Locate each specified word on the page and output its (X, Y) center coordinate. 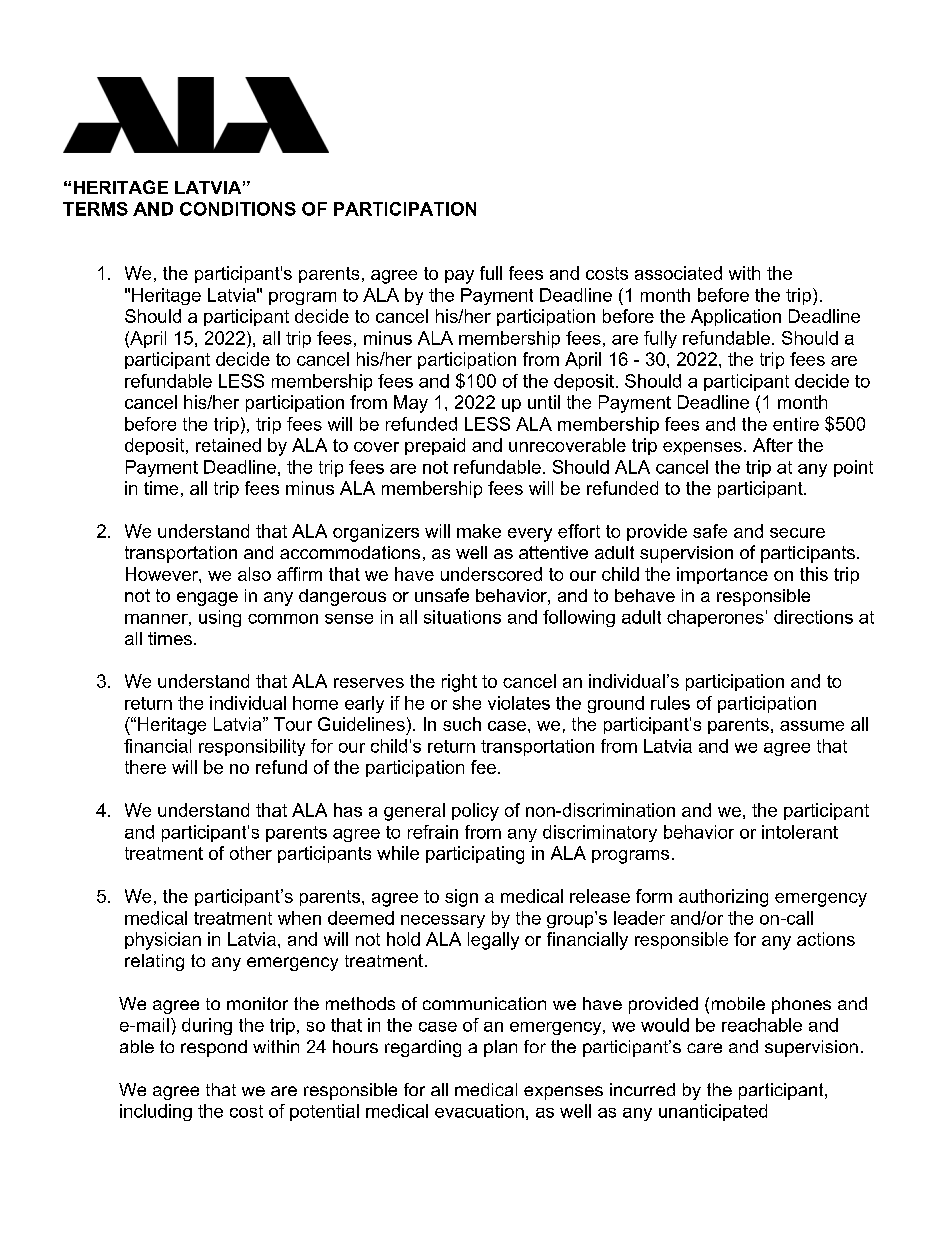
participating (475, 855)
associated (678, 273)
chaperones (715, 618)
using (220, 618)
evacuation (479, 1111)
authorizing (723, 898)
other (251, 853)
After (773, 445)
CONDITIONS (238, 209)
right (459, 683)
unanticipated (713, 1112)
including (156, 1112)
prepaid (435, 446)
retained (228, 445)
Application (736, 317)
